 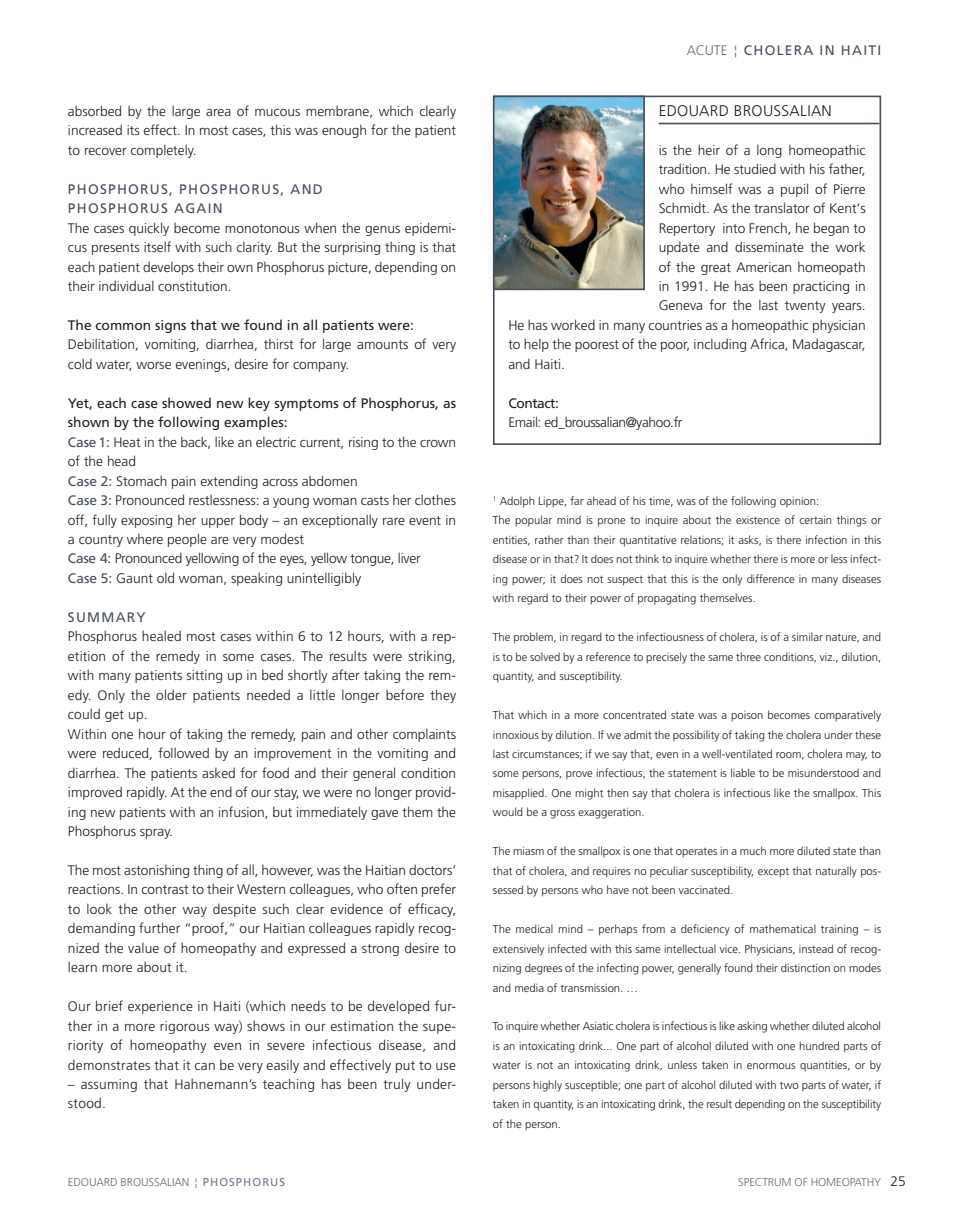 I want to click on solved, so click(x=545, y=656).
